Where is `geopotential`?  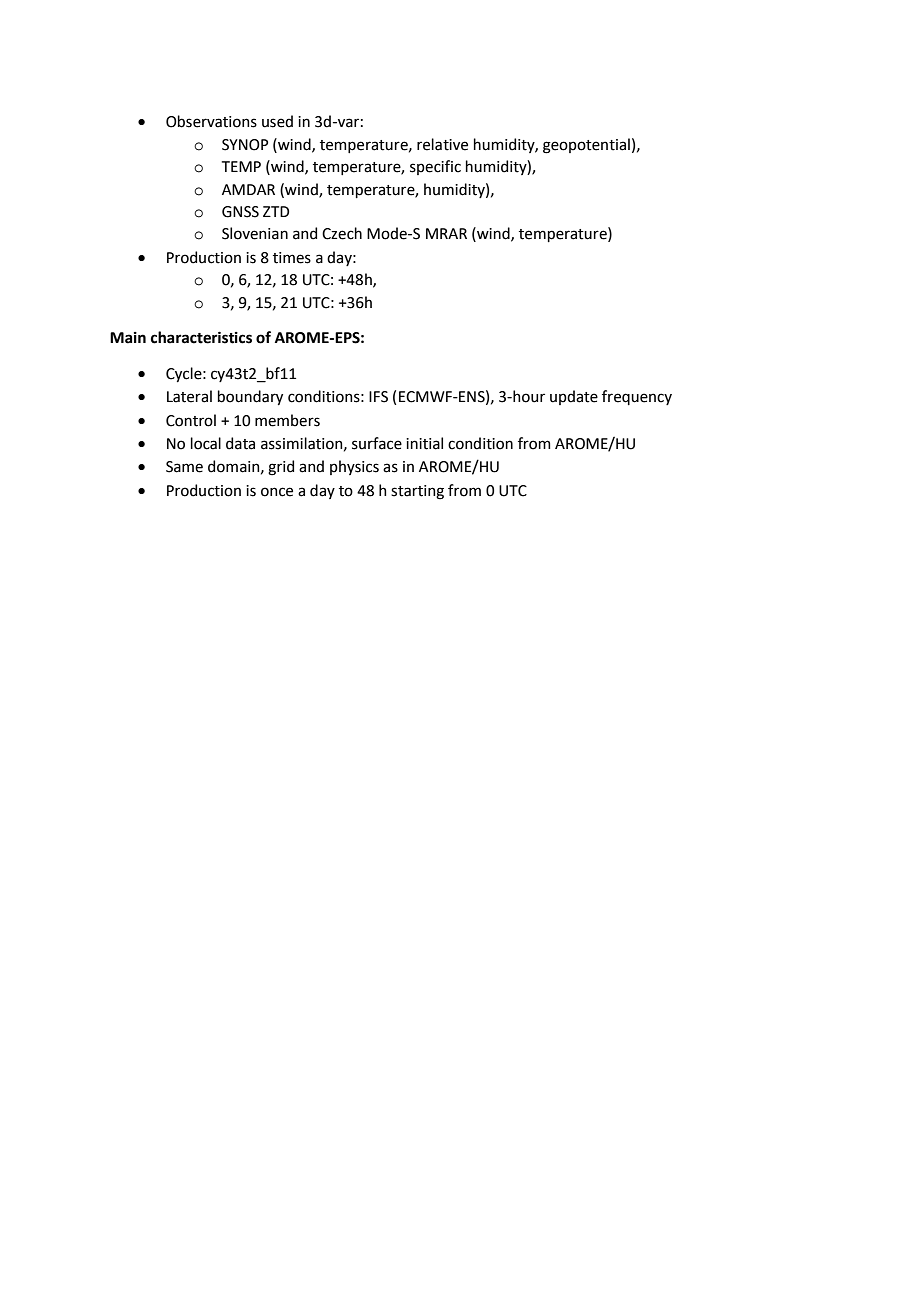
geopotential is located at coordinates (586, 146).
